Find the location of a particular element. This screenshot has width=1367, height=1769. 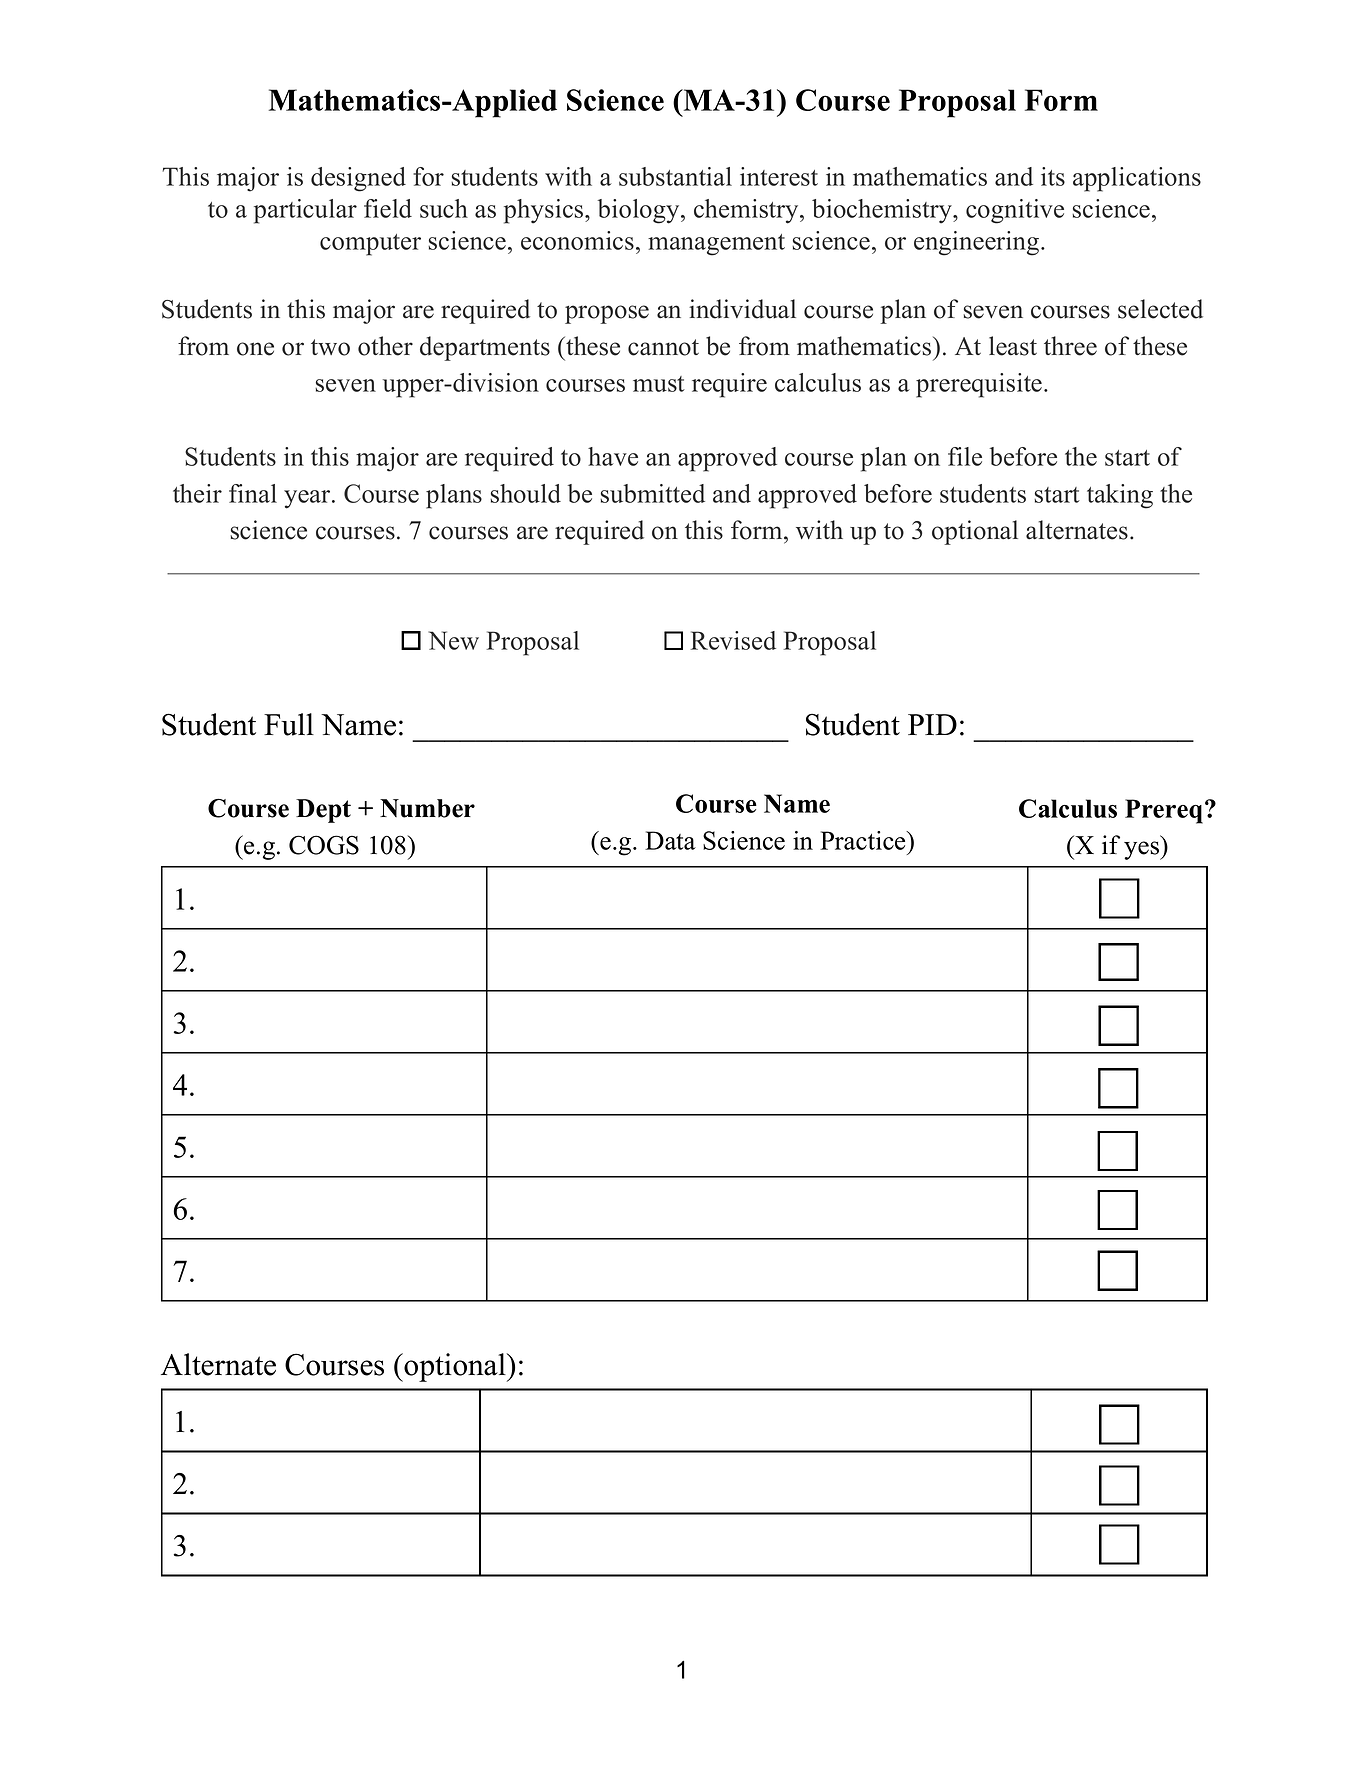

PID is located at coordinates (932, 724).
